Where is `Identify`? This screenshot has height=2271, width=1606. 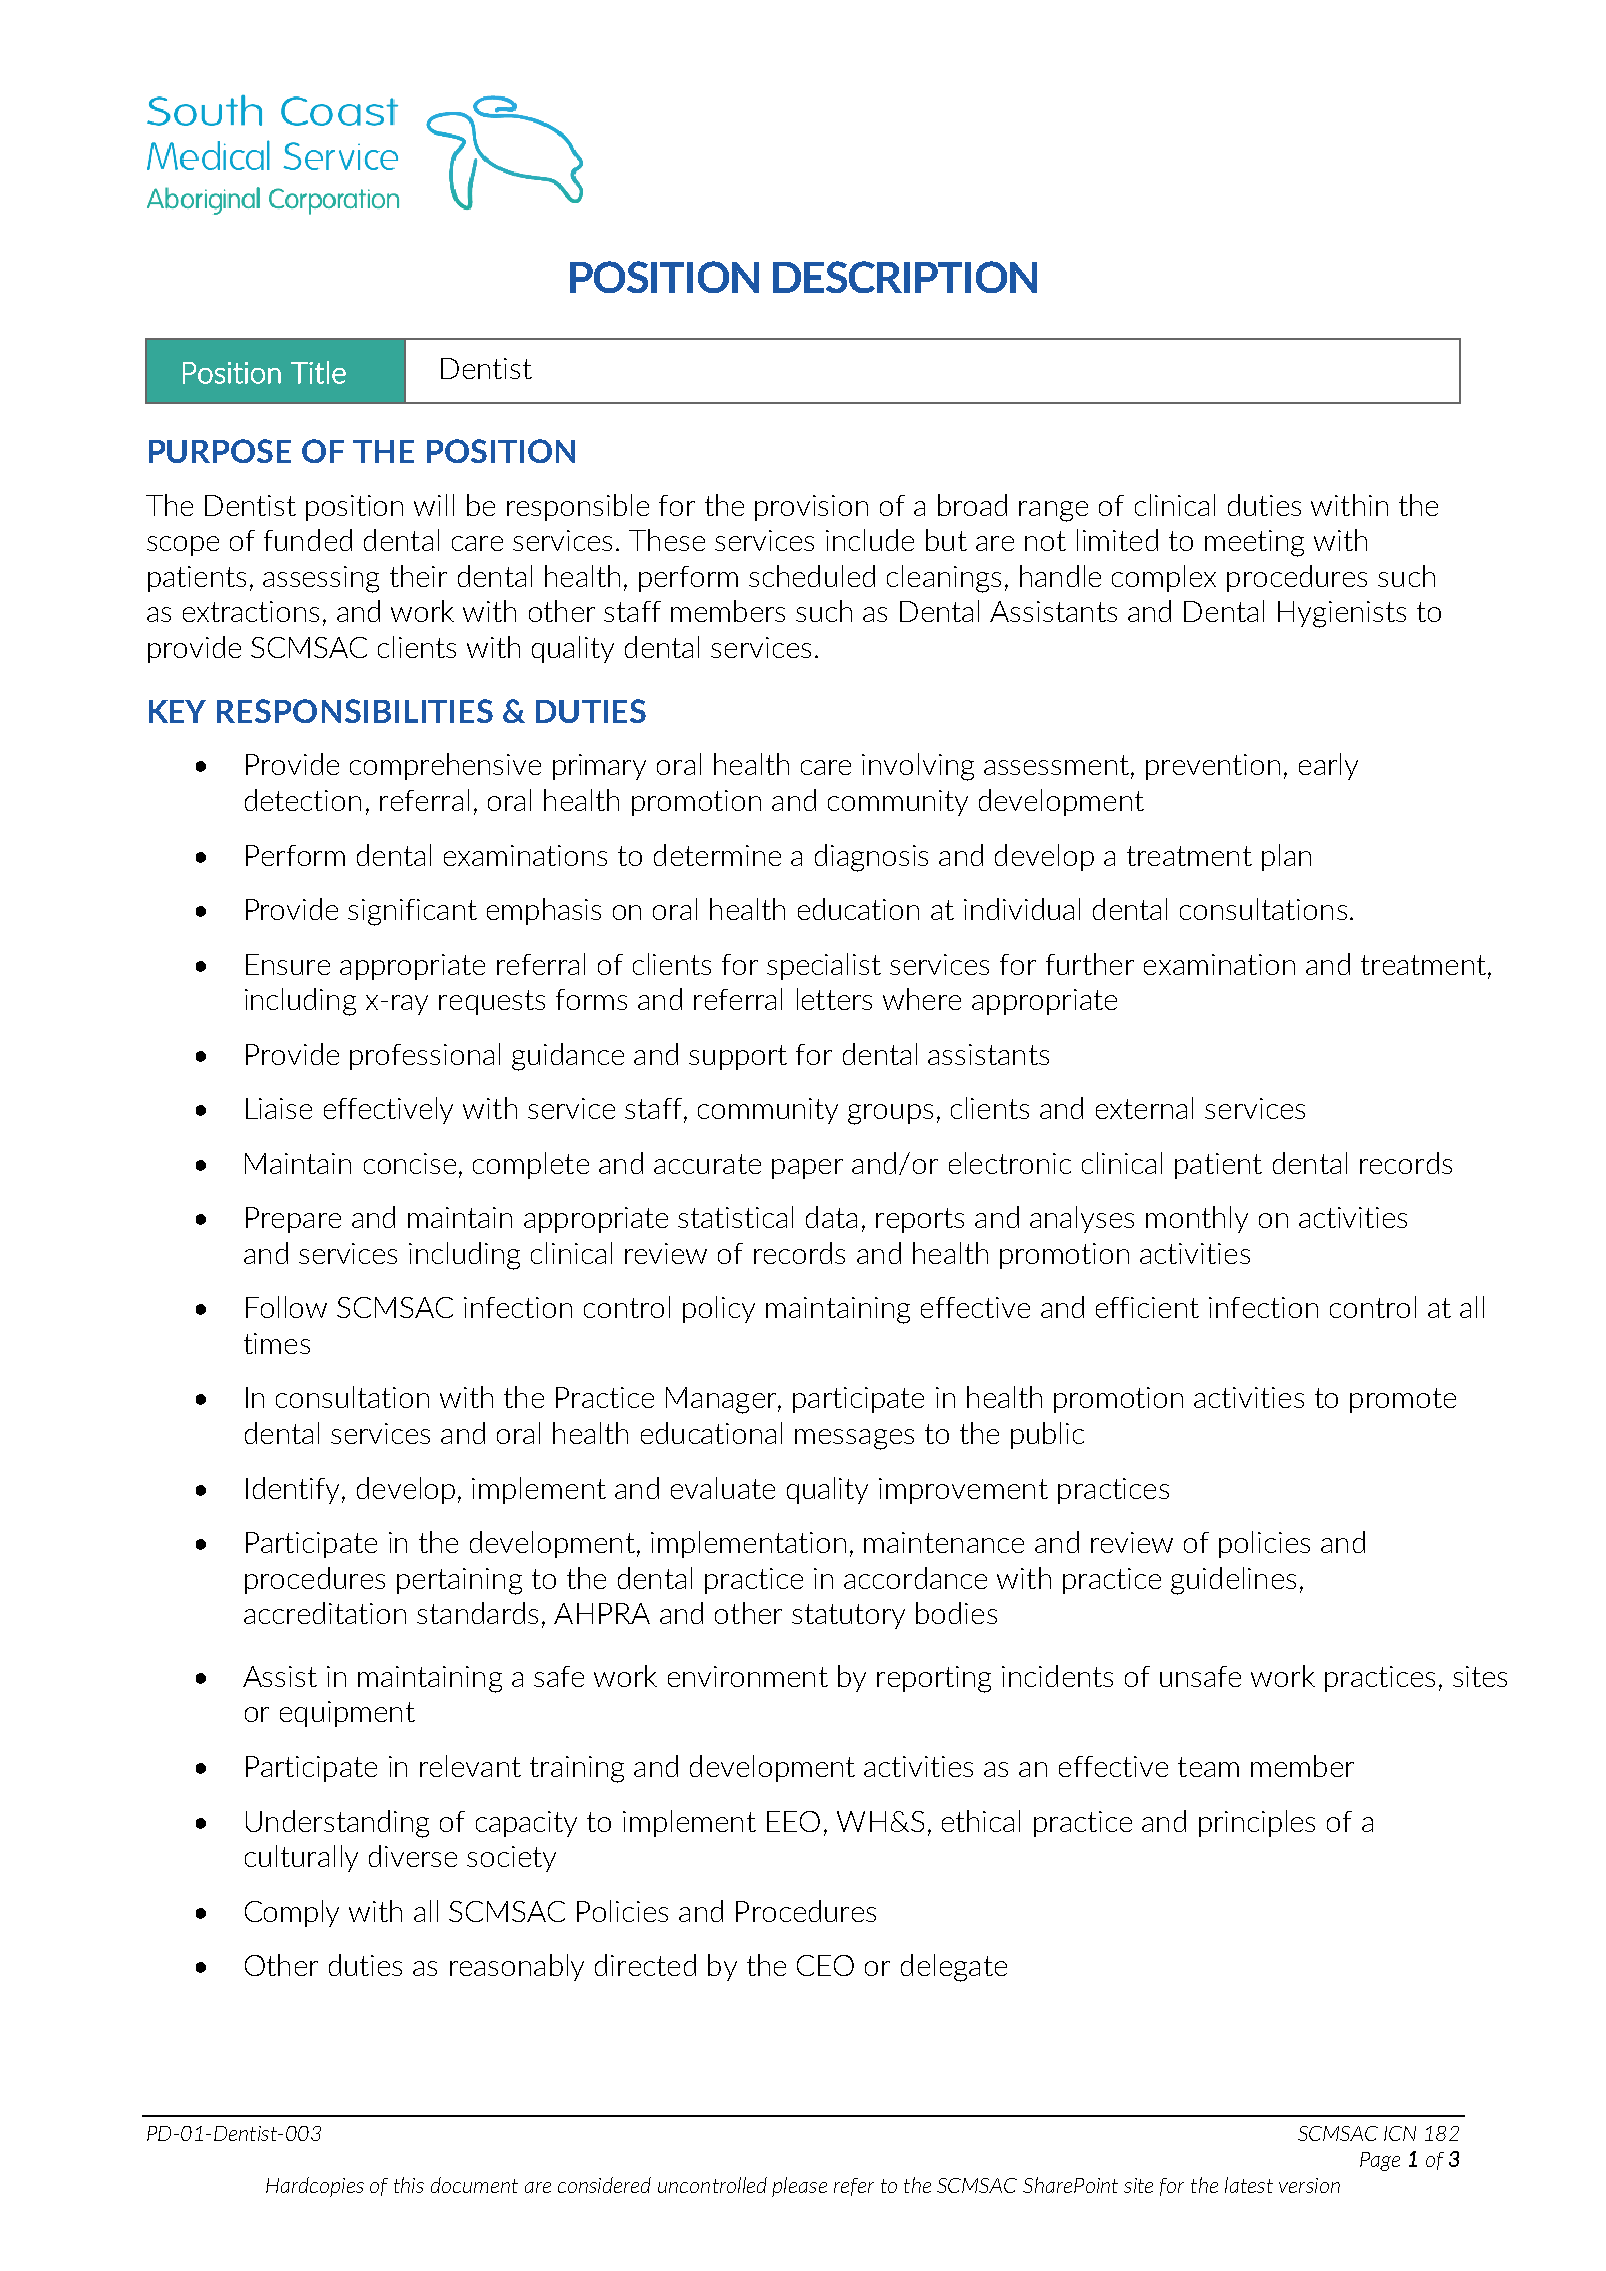
Identify is located at coordinates (292, 1490).
